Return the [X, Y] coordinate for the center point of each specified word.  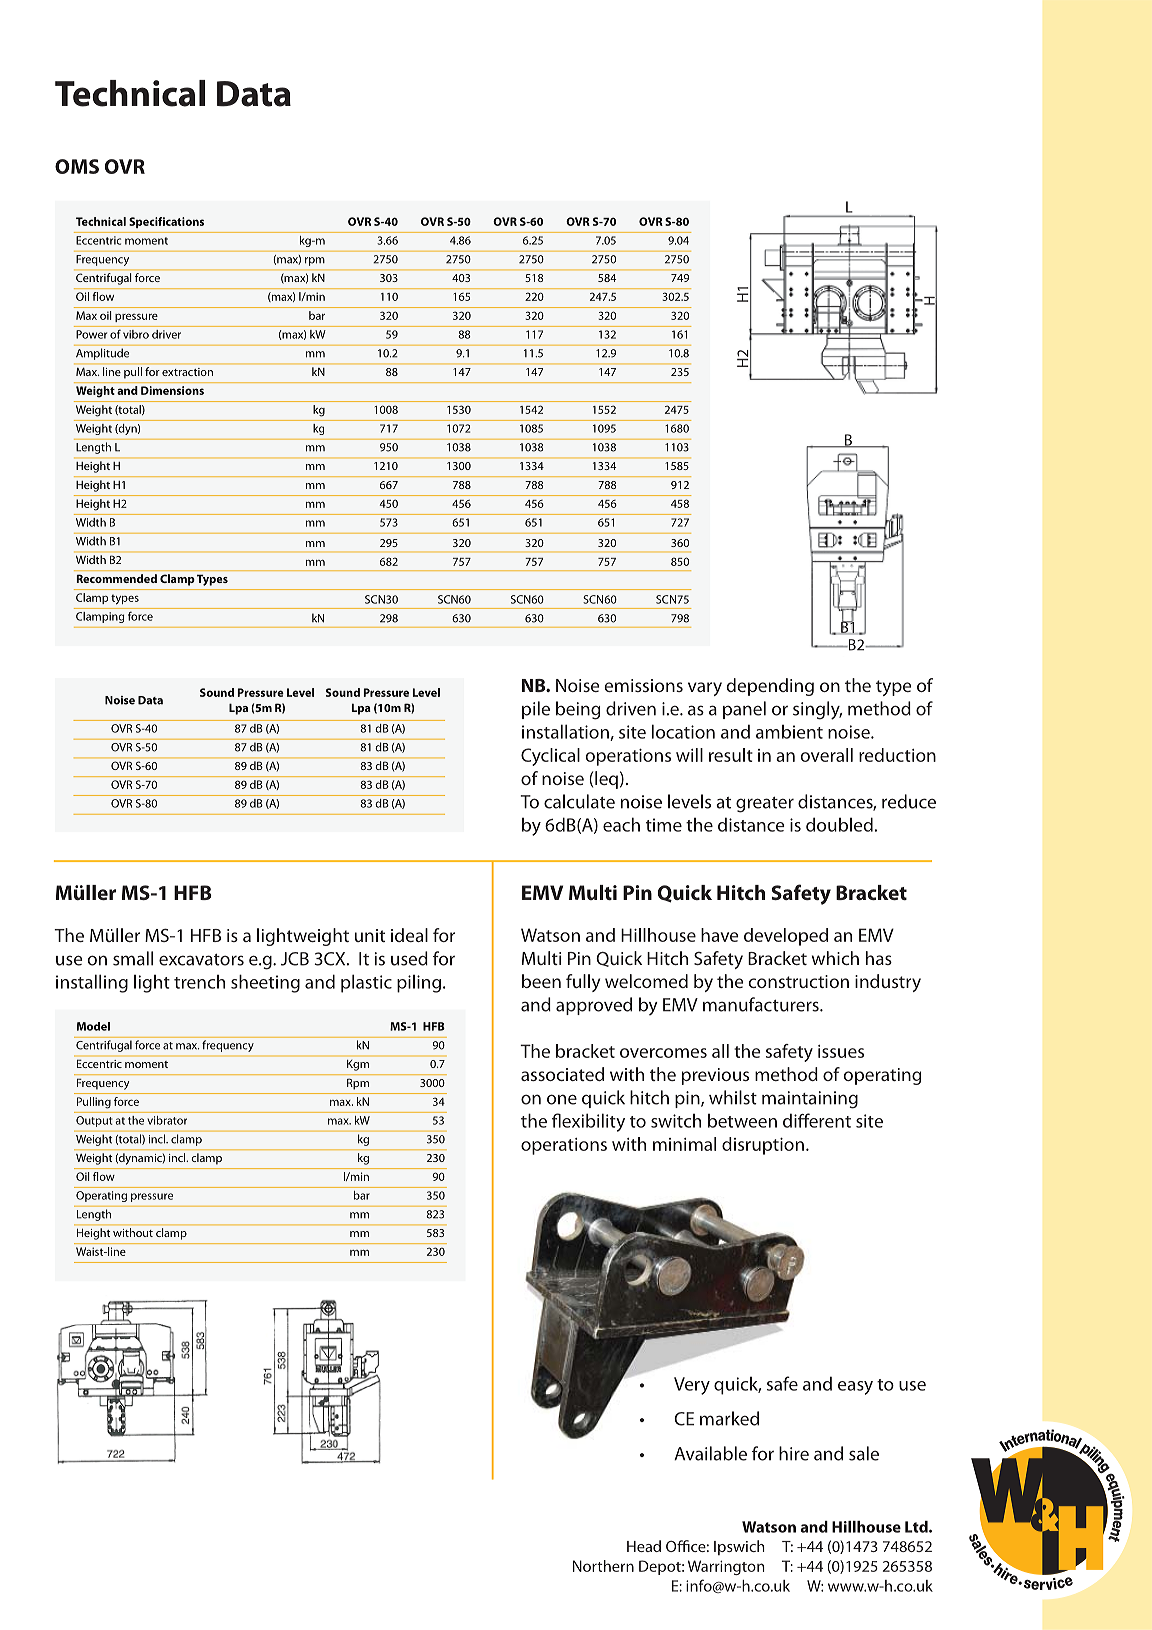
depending [770, 687]
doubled [839, 824]
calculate [579, 801]
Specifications [166, 222]
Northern [603, 1566]
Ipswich [739, 1547]
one [562, 1099]
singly [817, 710]
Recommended [117, 578]
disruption [763, 1146]
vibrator [167, 1120]
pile [536, 710]
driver [166, 334]
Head [644, 1546]
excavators [201, 960]
